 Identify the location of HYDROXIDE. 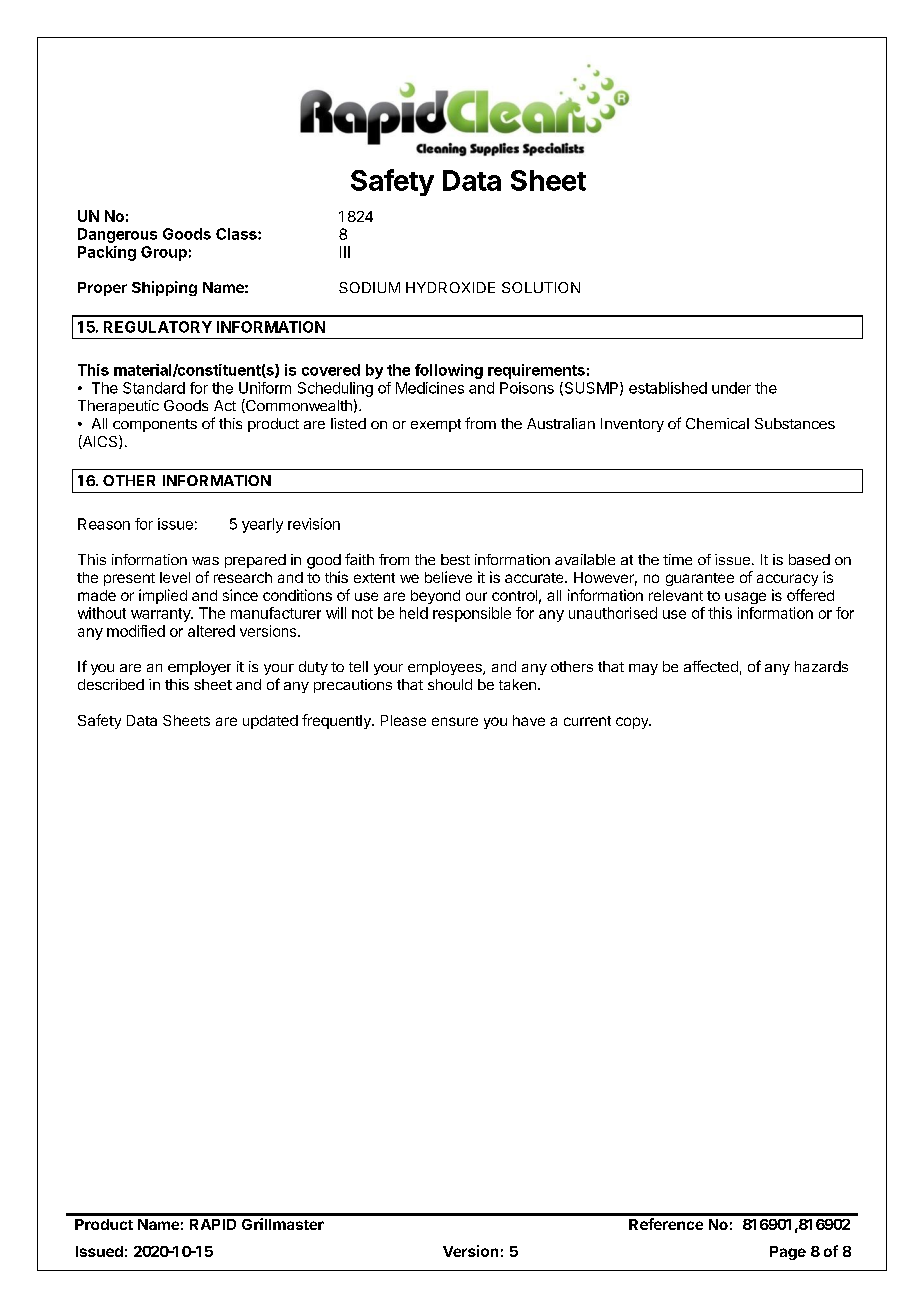
(450, 287).
